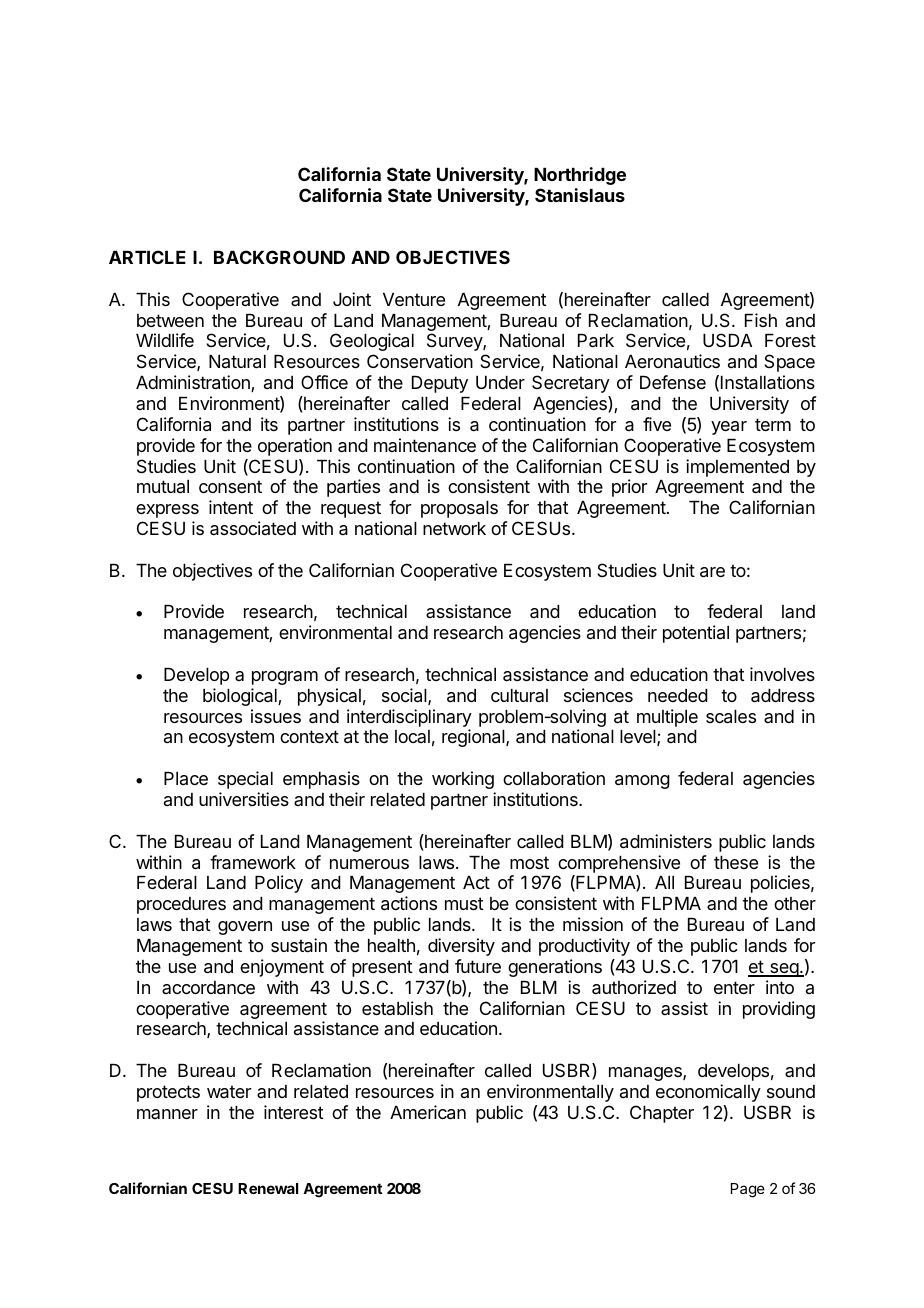 The image size is (924, 1308). I want to click on Fish, so click(761, 320).
